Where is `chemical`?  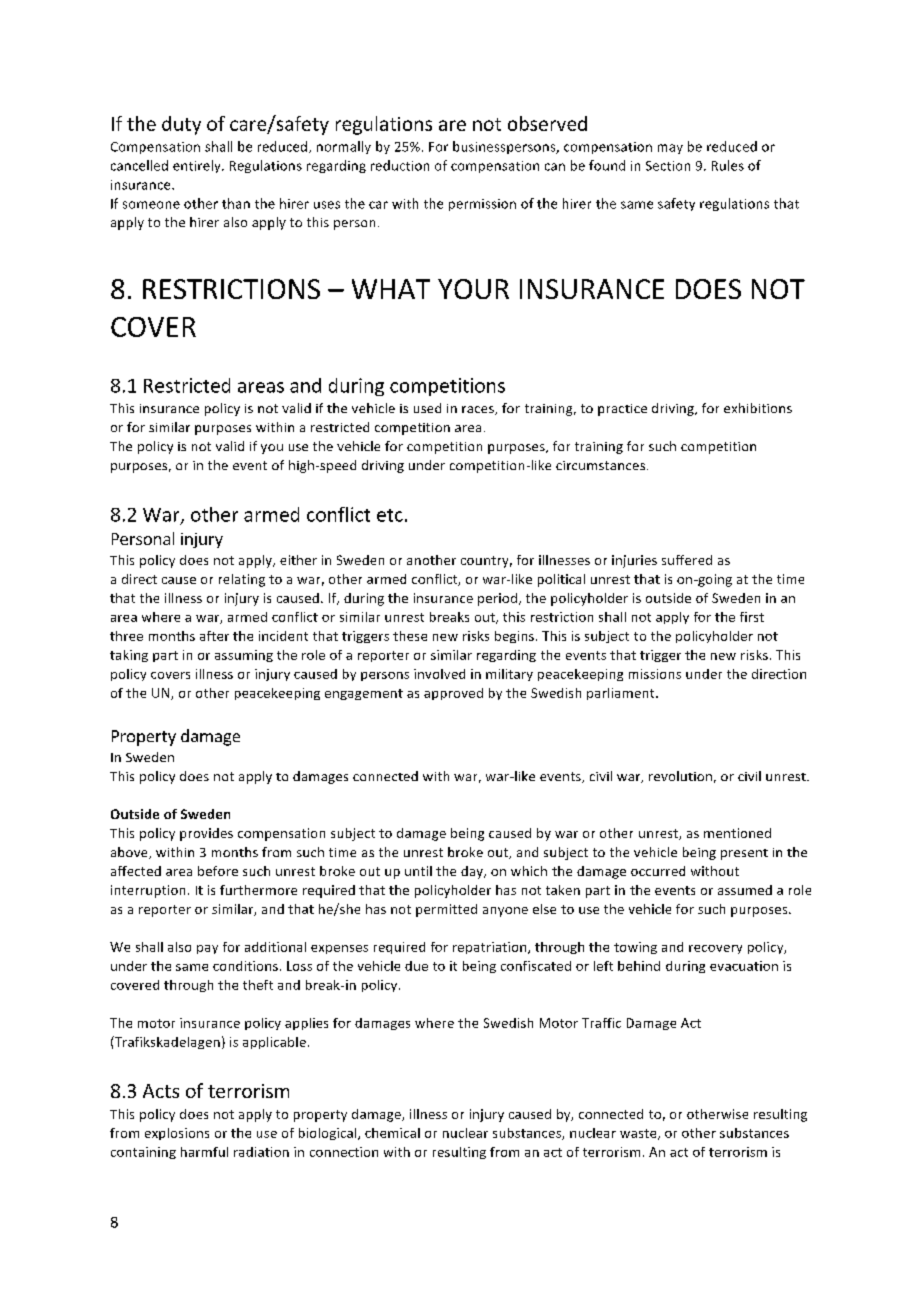 chemical is located at coordinates (392, 1133).
